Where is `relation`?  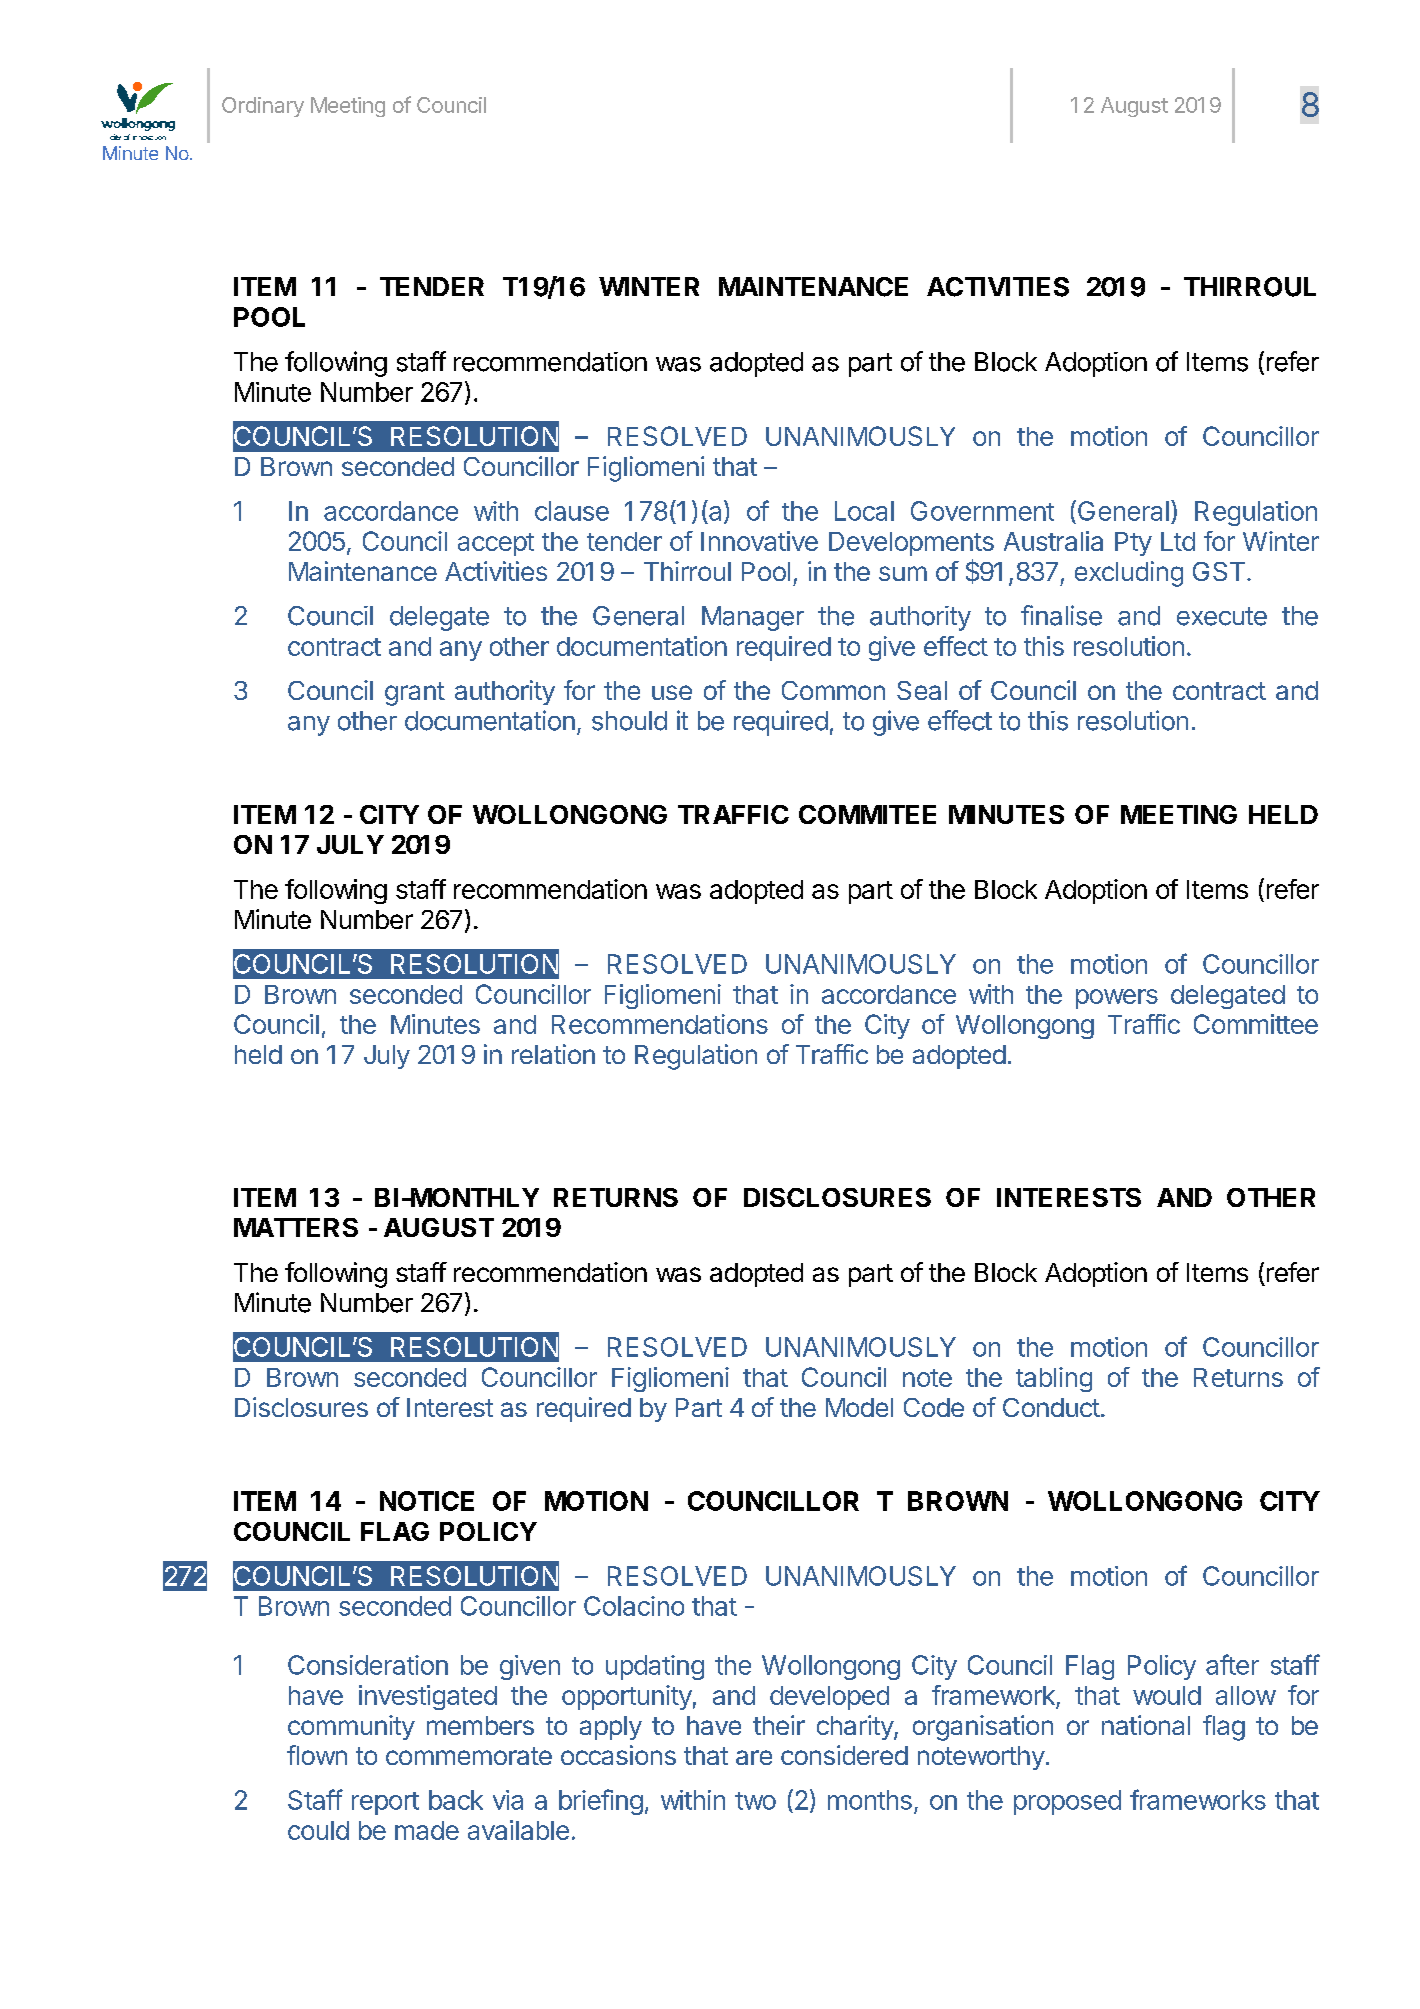 relation is located at coordinates (553, 1054).
